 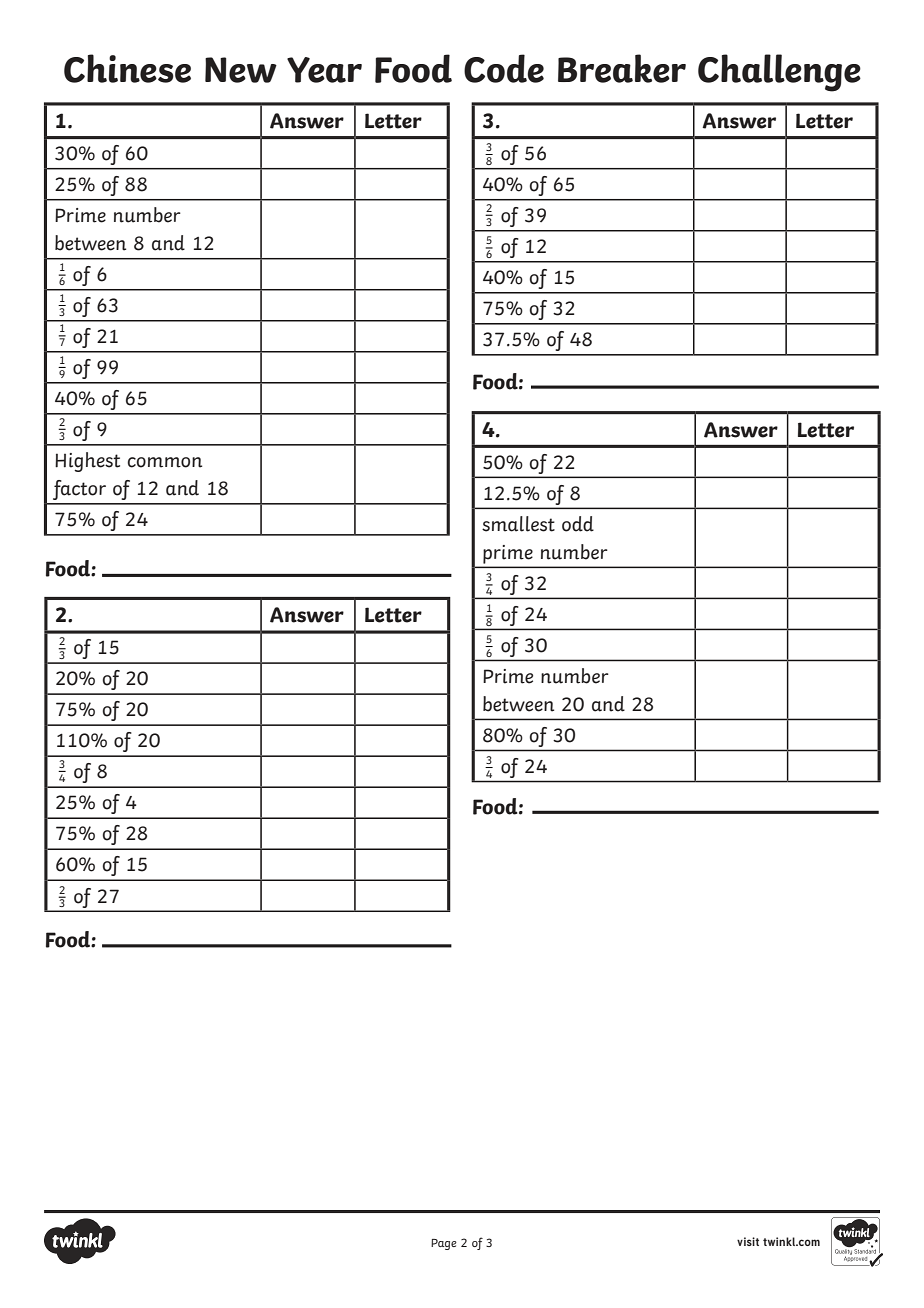 I want to click on common, so click(x=164, y=462).
